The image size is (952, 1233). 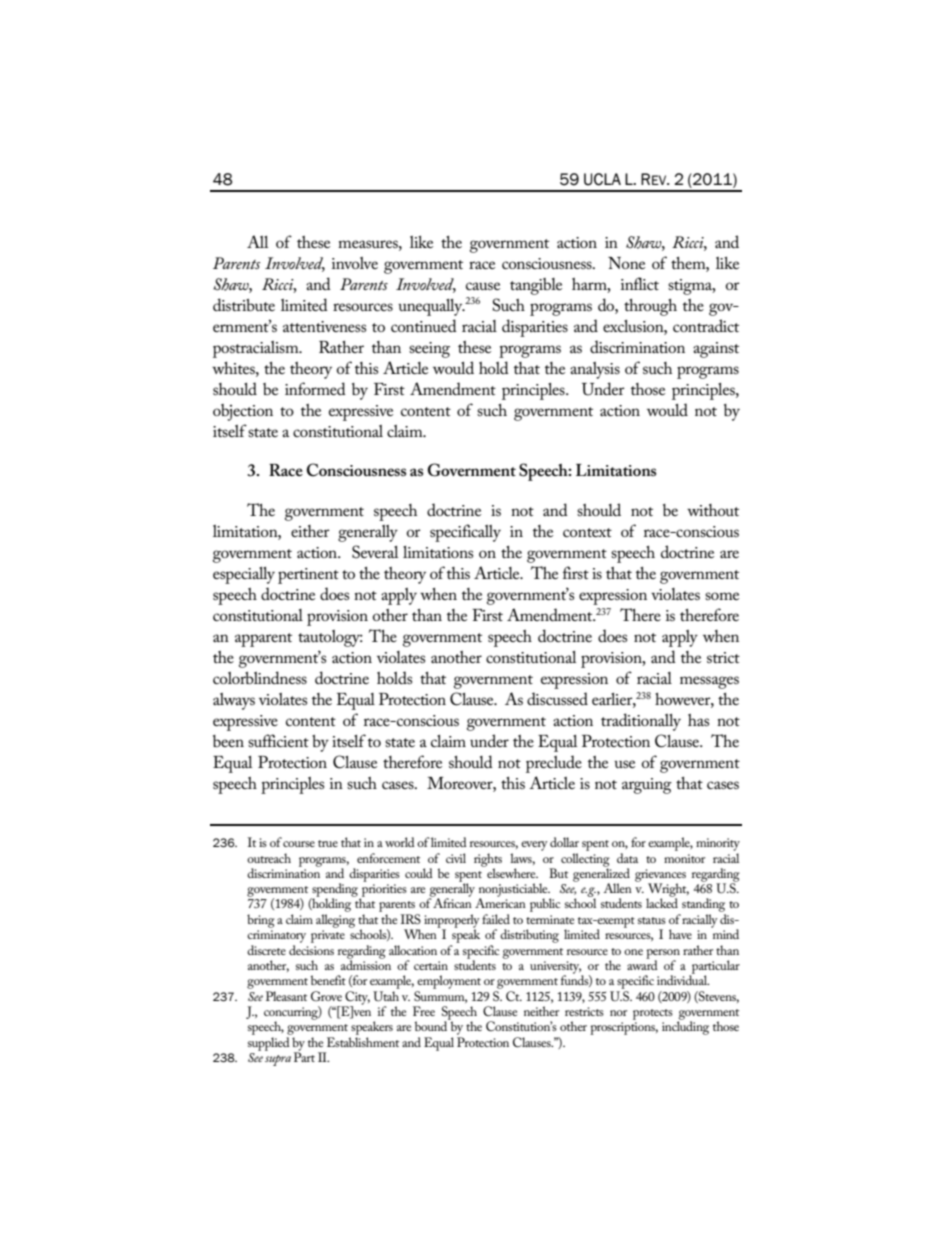 I want to click on apparent, so click(x=263, y=640).
